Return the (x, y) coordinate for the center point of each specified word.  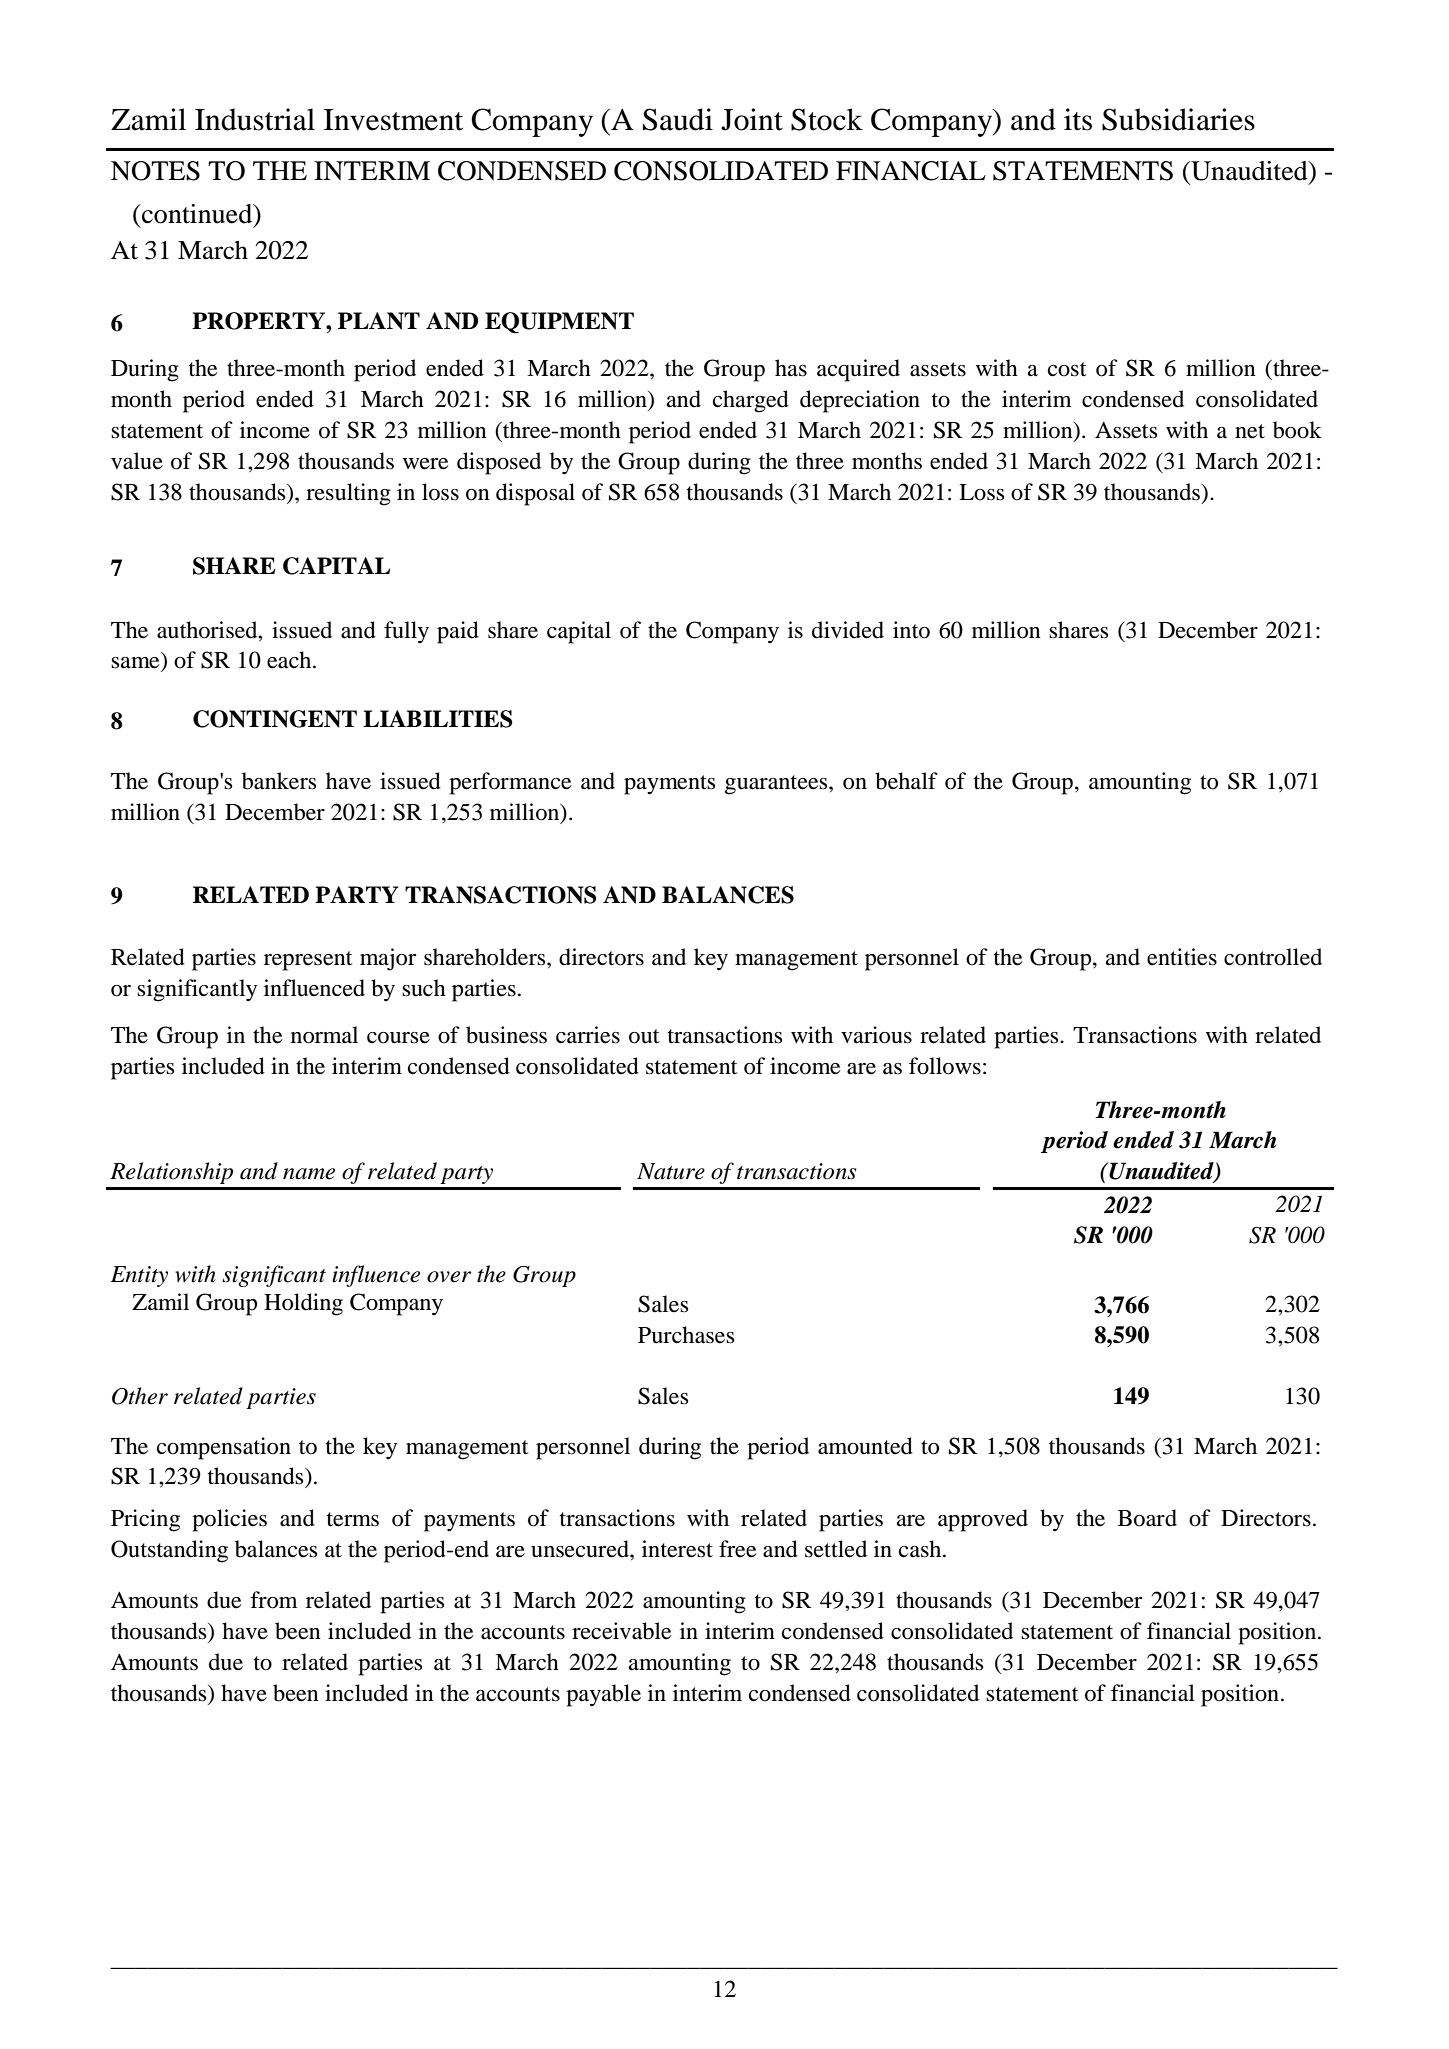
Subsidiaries (1178, 119)
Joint (752, 119)
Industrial (255, 119)
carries (588, 1035)
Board (1147, 1518)
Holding (303, 1304)
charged (751, 401)
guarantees (777, 785)
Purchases (686, 1335)
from (274, 1600)
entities (1182, 957)
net (1250, 431)
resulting (348, 494)
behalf (906, 781)
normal (324, 1035)
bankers (279, 781)
